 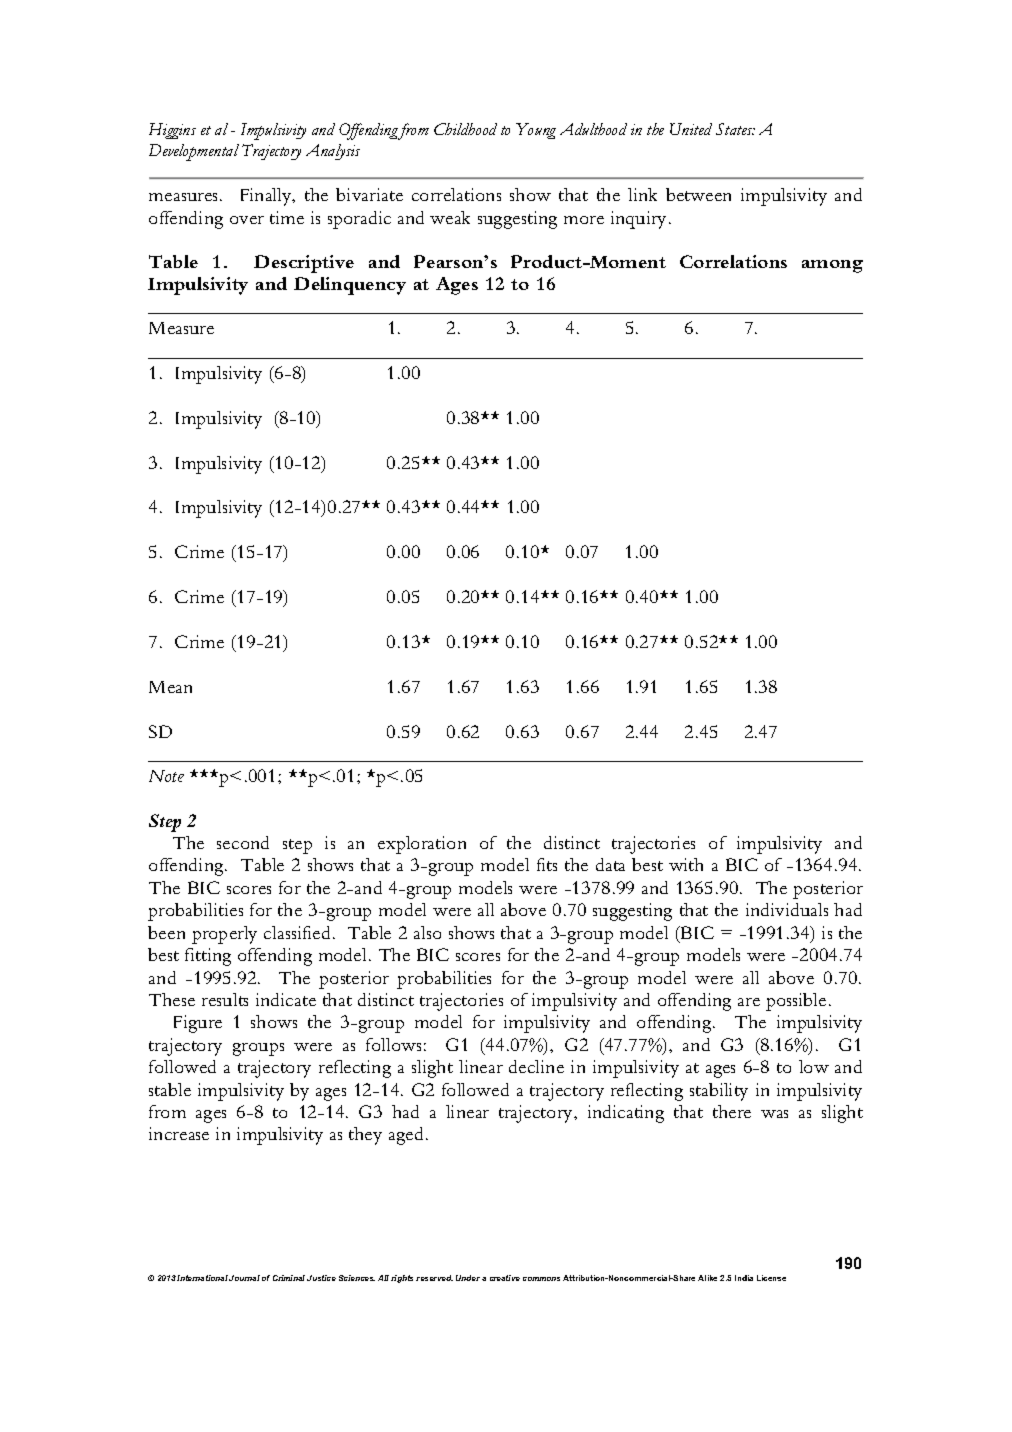 What do you see at coordinates (686, 864) in the screenshot?
I see `with` at bounding box center [686, 864].
